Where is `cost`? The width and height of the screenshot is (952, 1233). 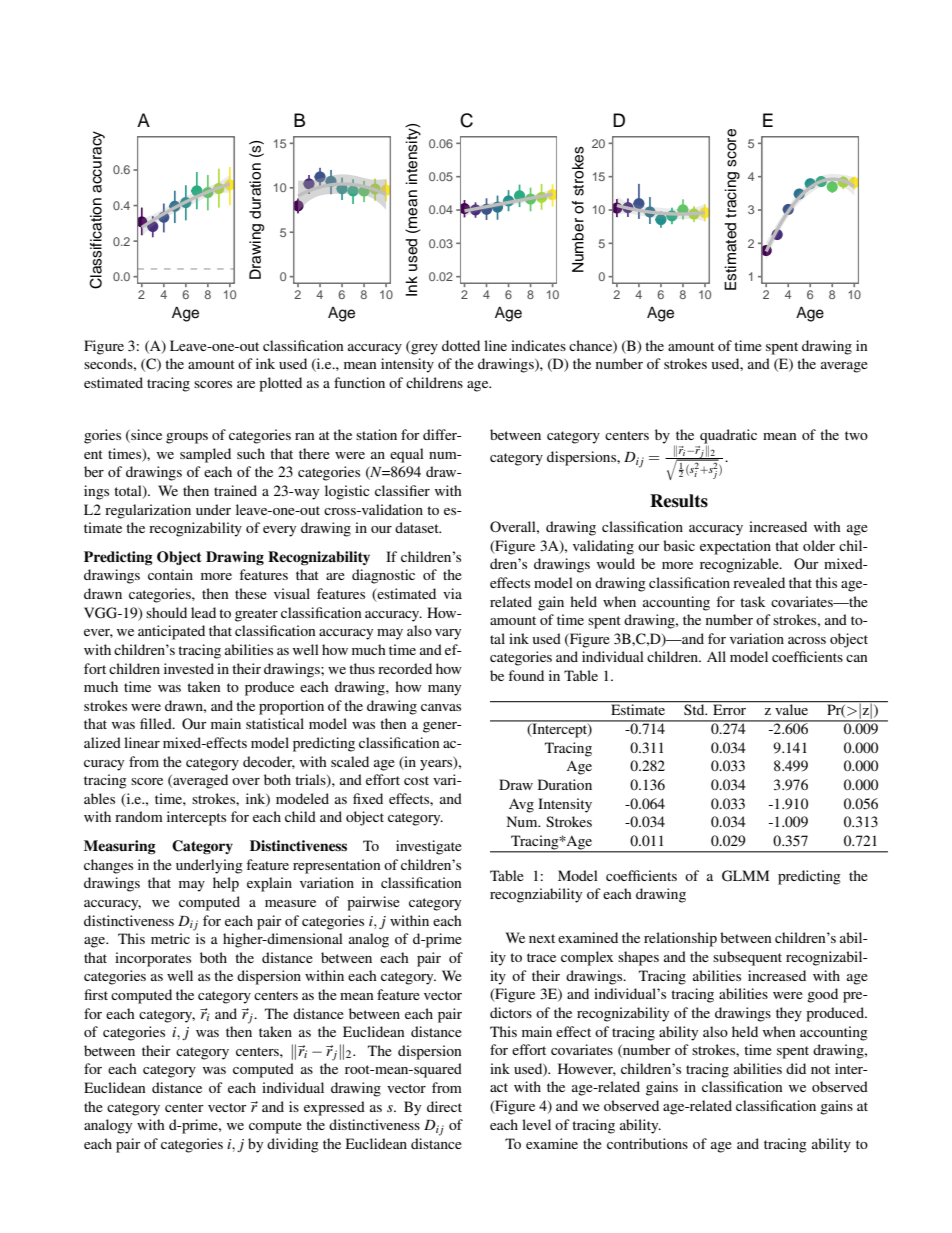 cost is located at coordinates (416, 780).
